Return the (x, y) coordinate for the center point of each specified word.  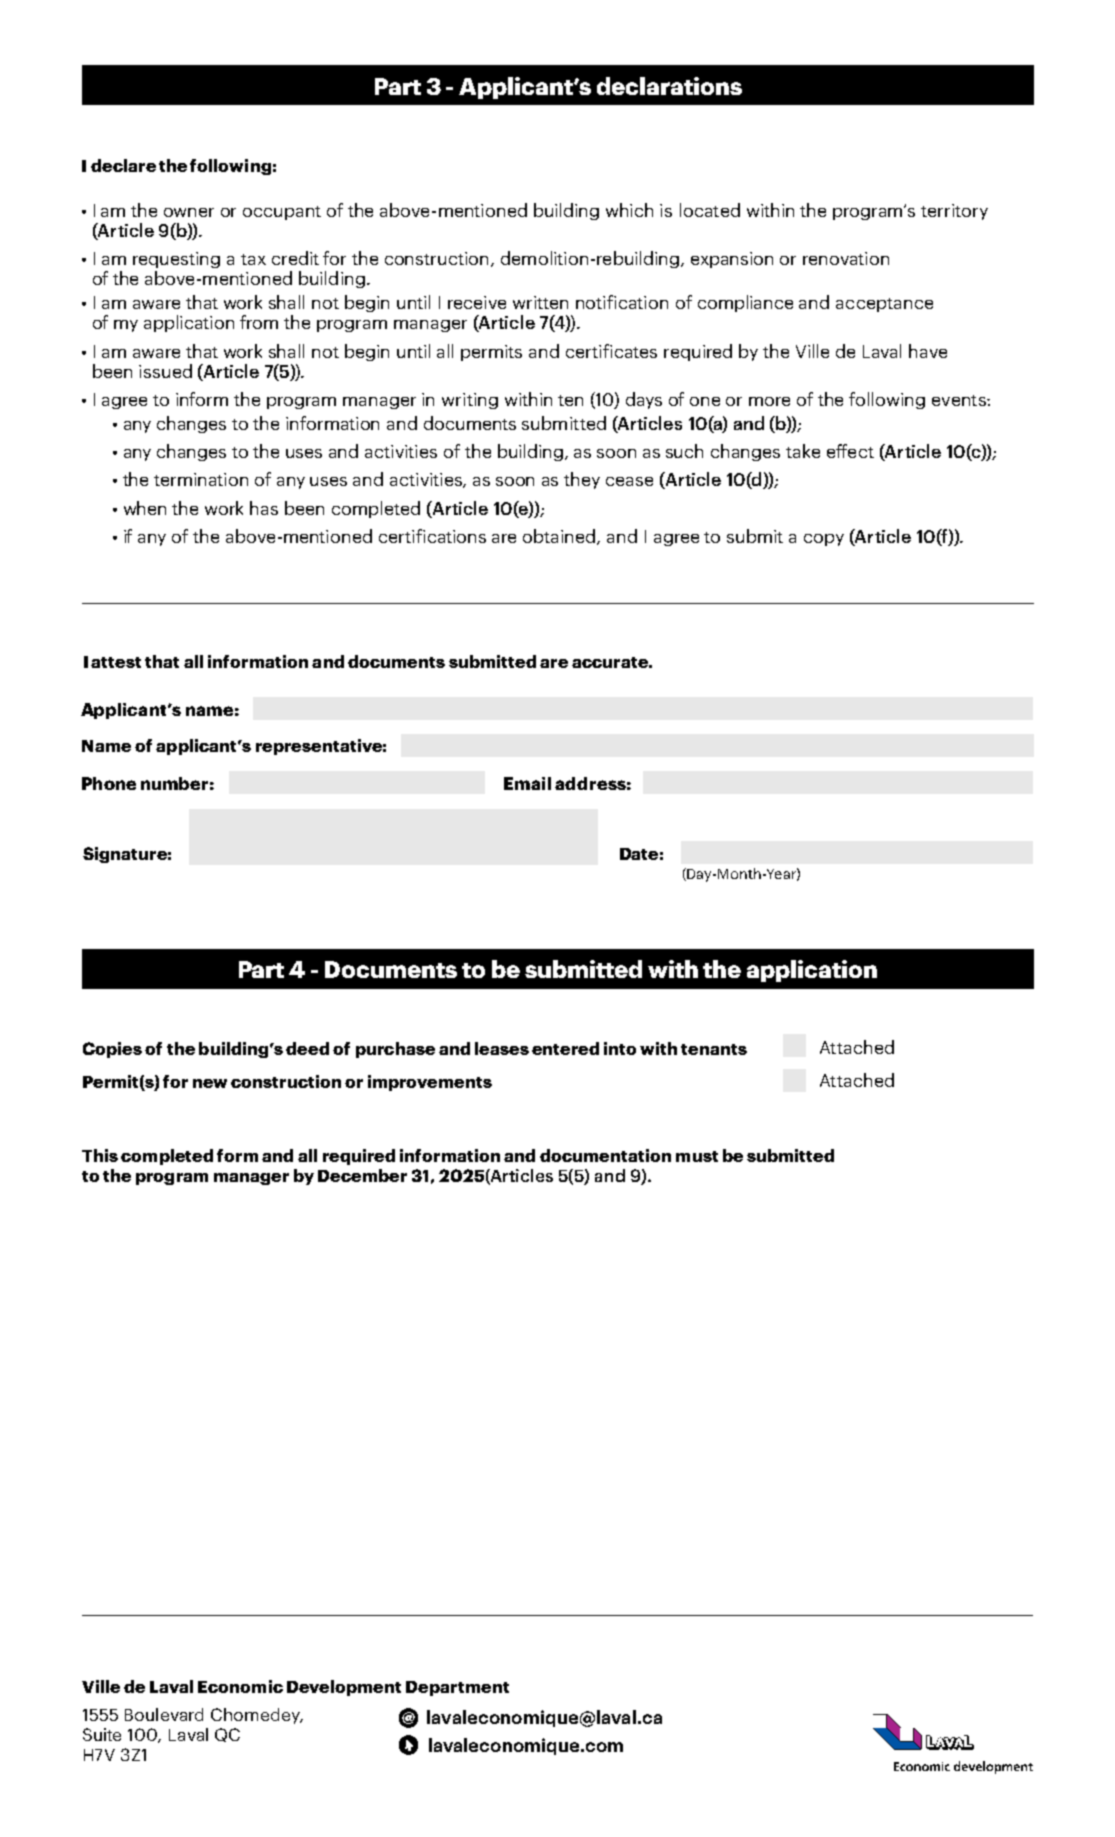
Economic (240, 1686)
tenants (714, 1049)
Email (527, 783)
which (629, 210)
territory (954, 212)
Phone (109, 783)
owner (189, 212)
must (697, 1156)
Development (344, 1688)
